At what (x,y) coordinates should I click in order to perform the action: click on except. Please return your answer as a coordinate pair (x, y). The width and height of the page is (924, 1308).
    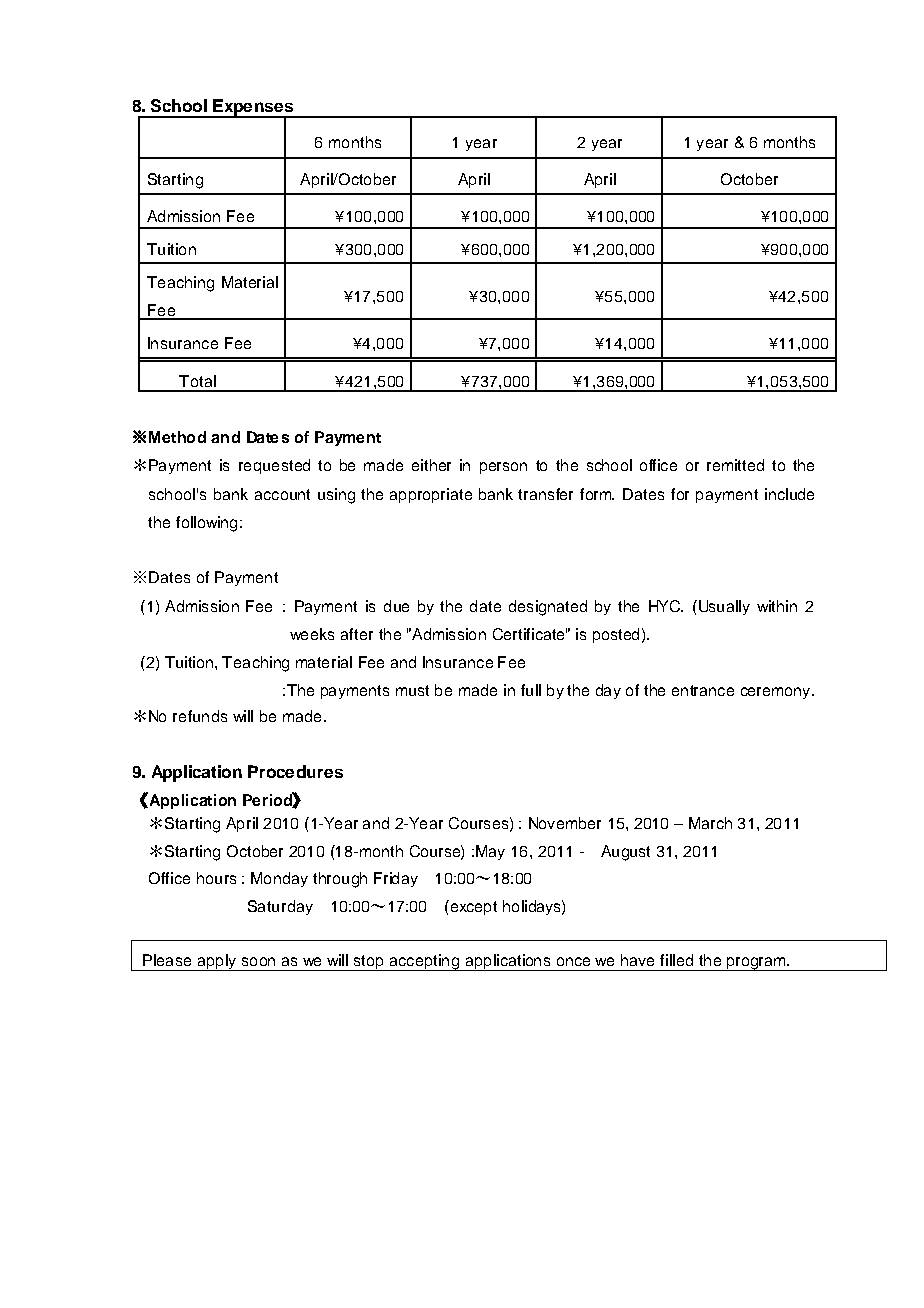
    Looking at the image, I should click on (472, 907).
